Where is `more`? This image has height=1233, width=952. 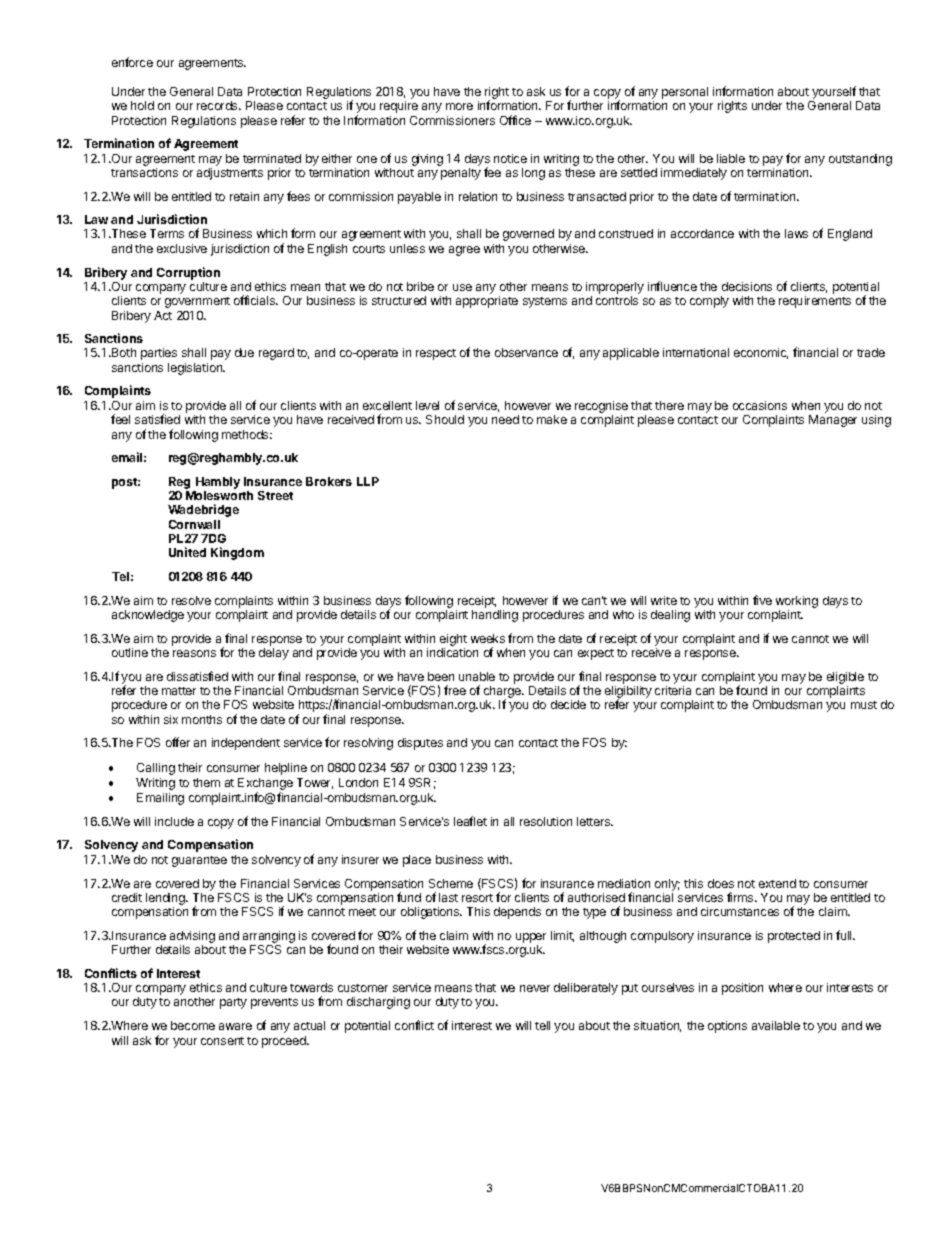 more is located at coordinates (459, 106).
